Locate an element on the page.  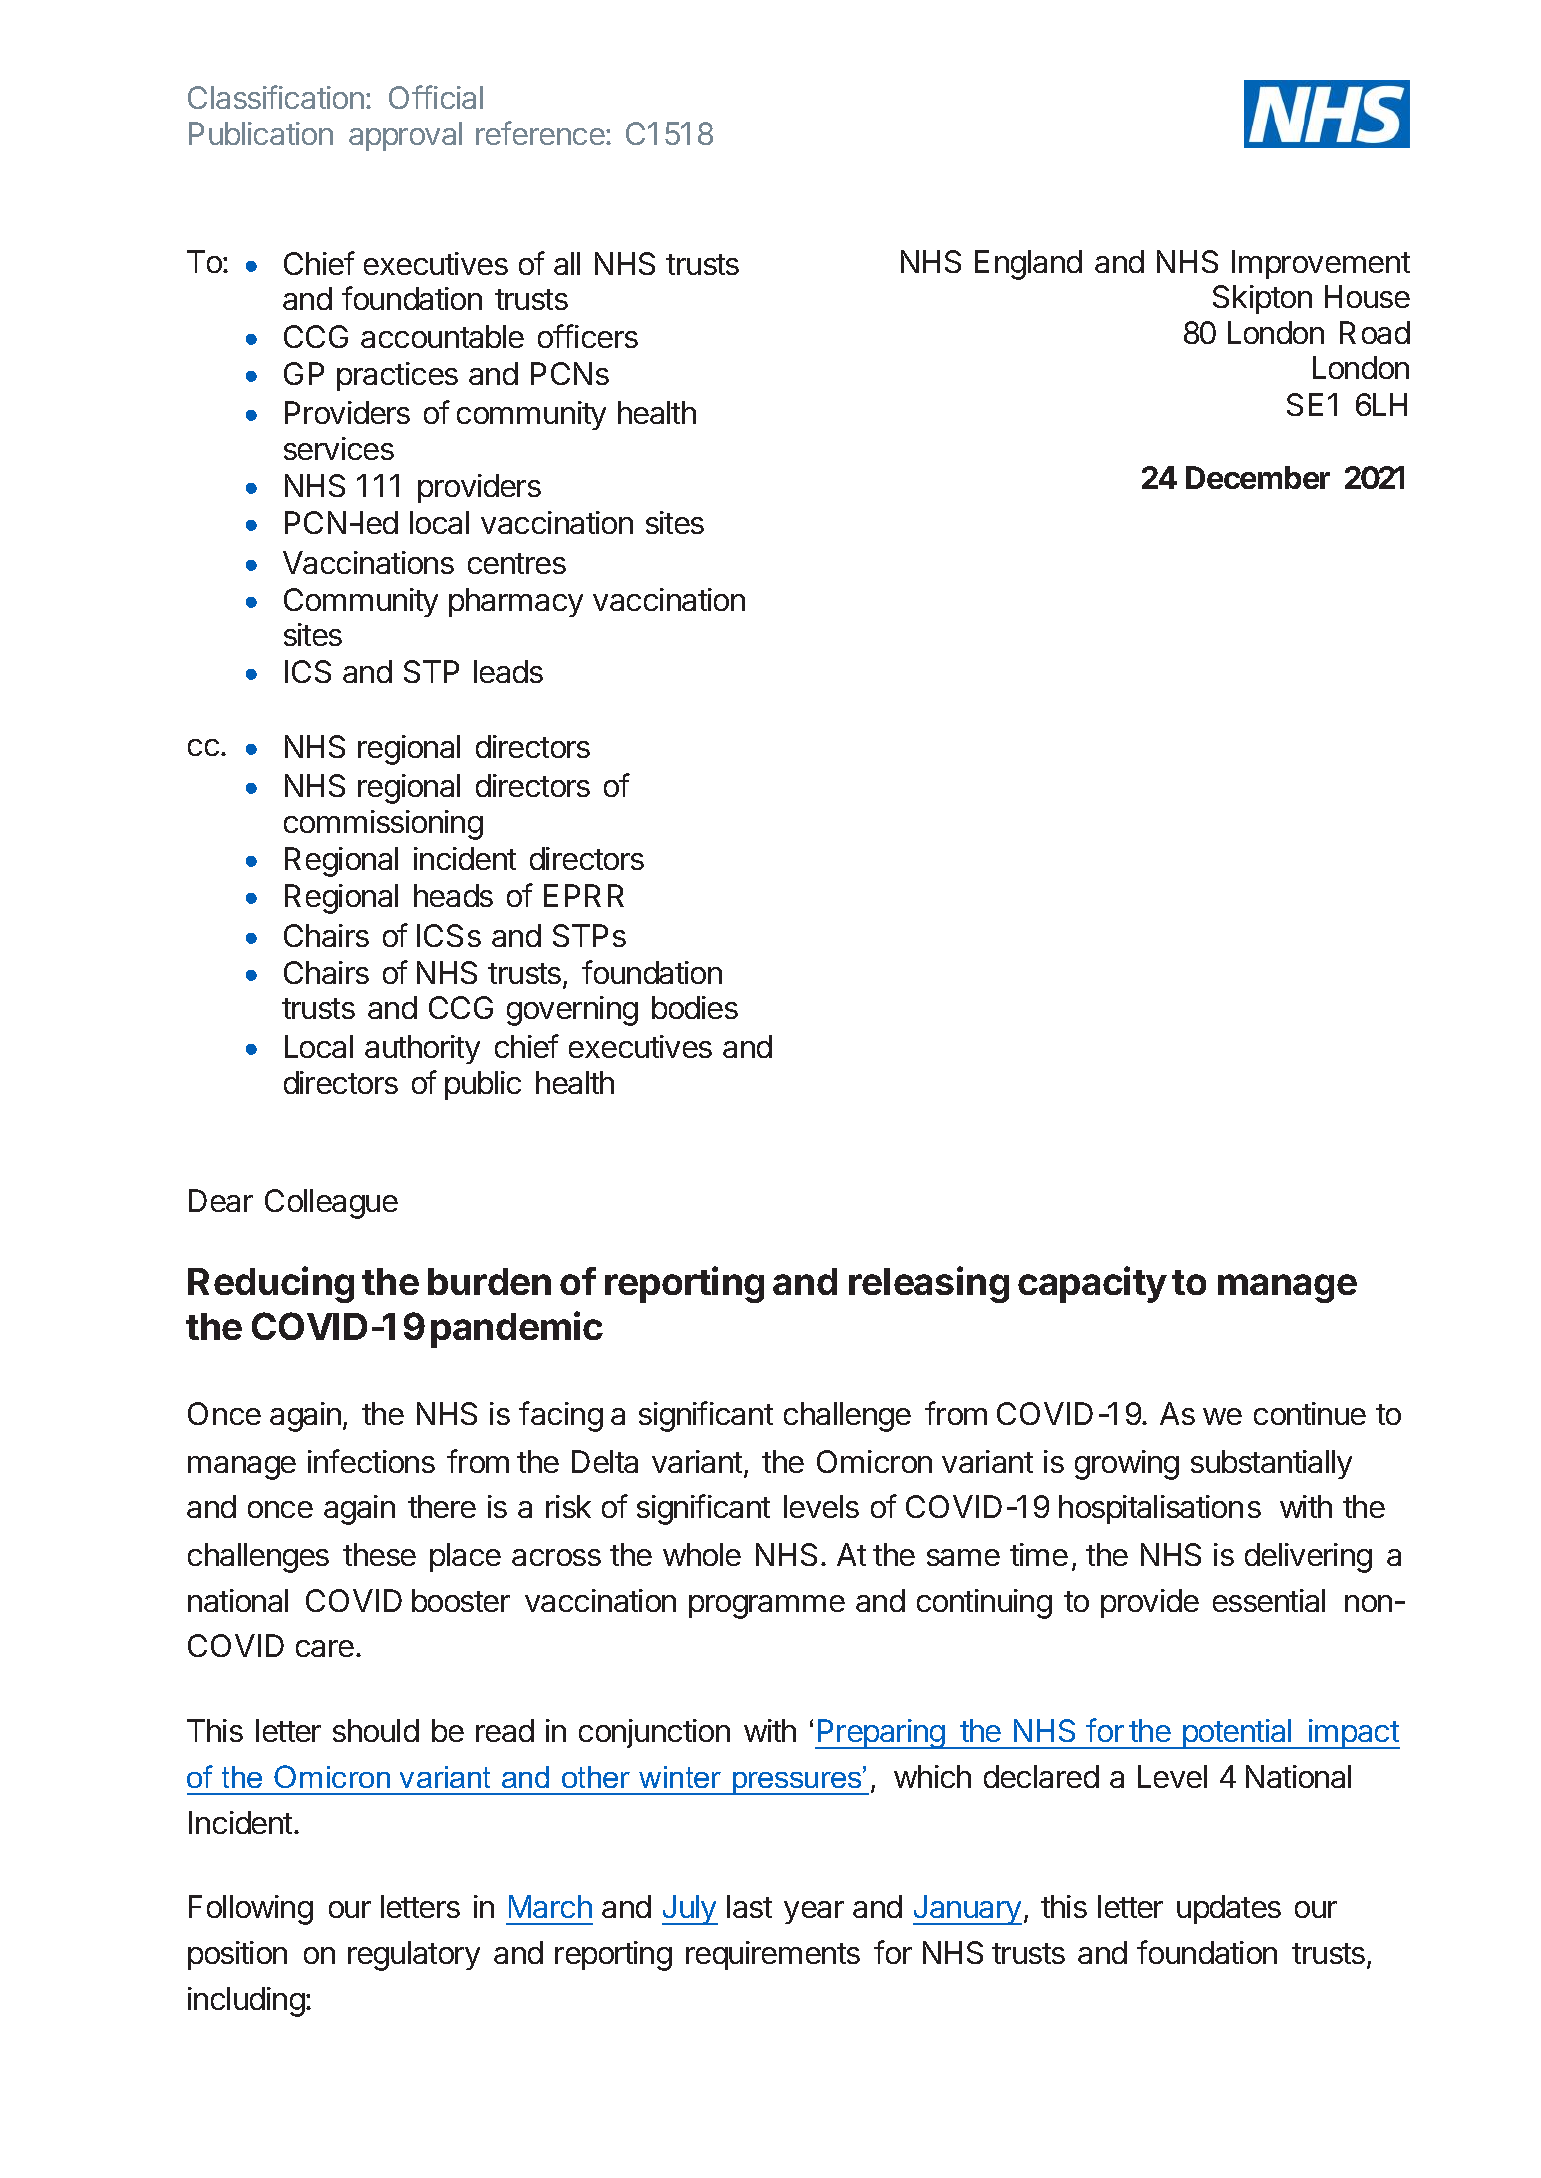
requirements is located at coordinates (773, 1955).
